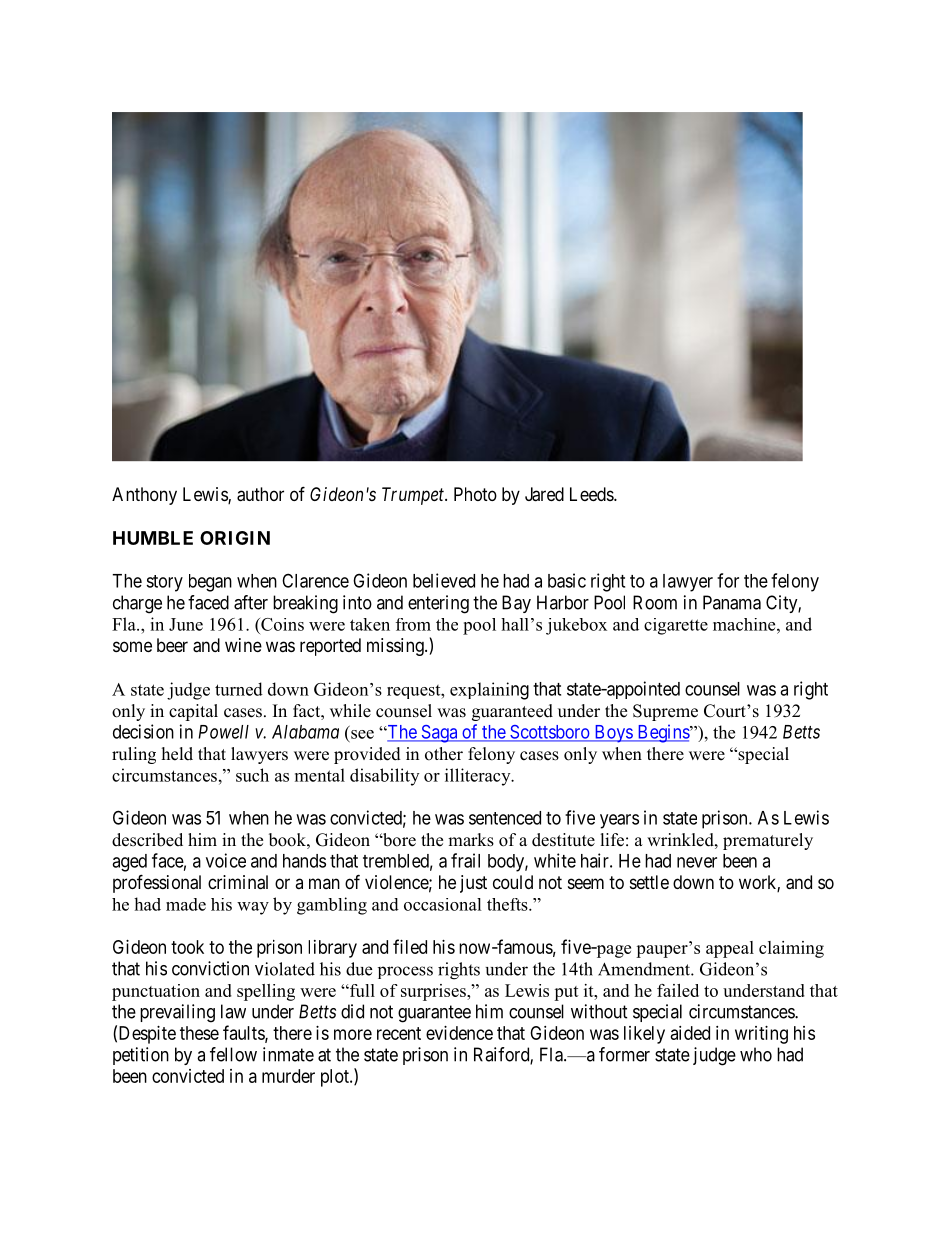  What do you see at coordinates (243, 645) in the screenshot?
I see `wine` at bounding box center [243, 645].
